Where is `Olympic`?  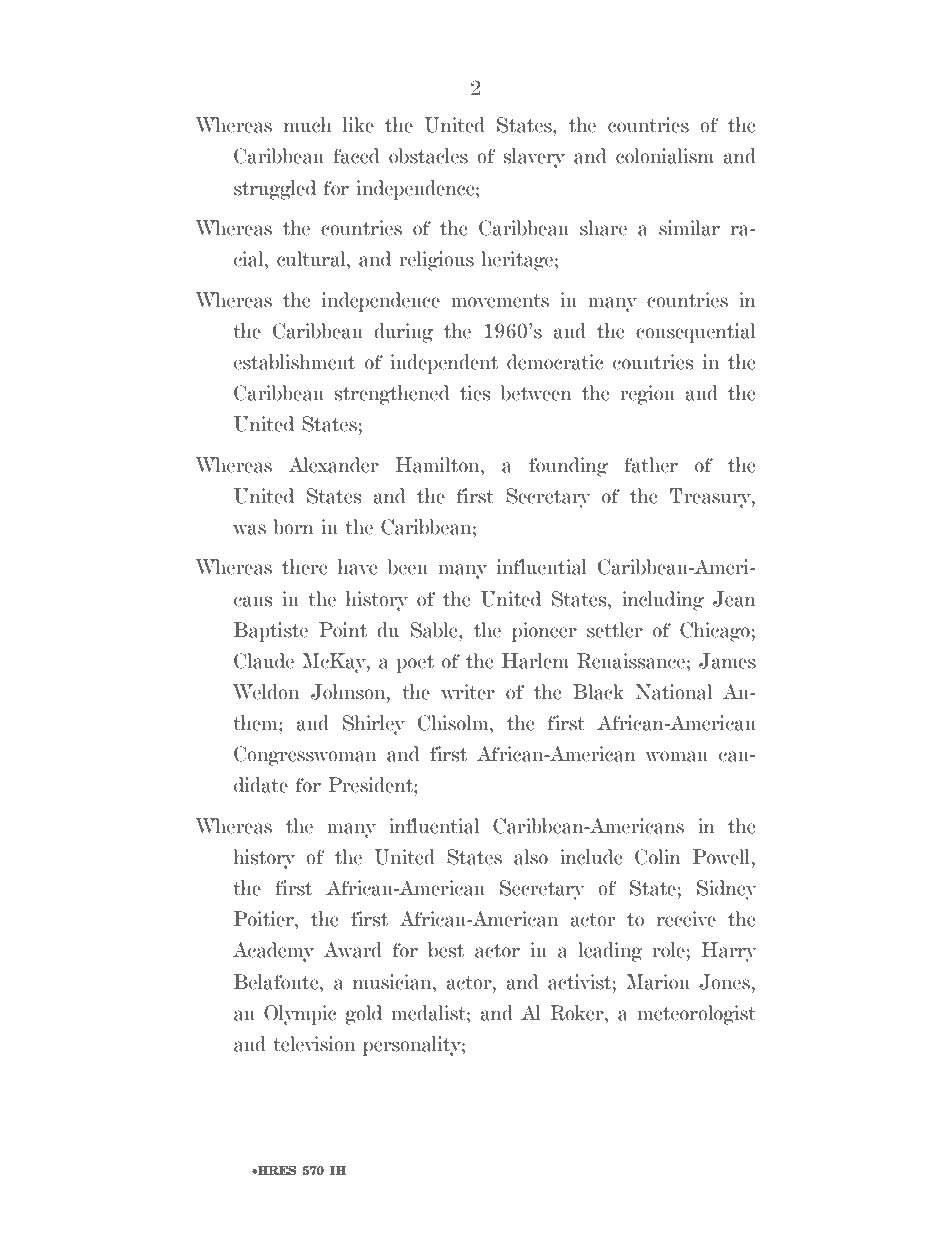 Olympic is located at coordinates (300, 1015).
